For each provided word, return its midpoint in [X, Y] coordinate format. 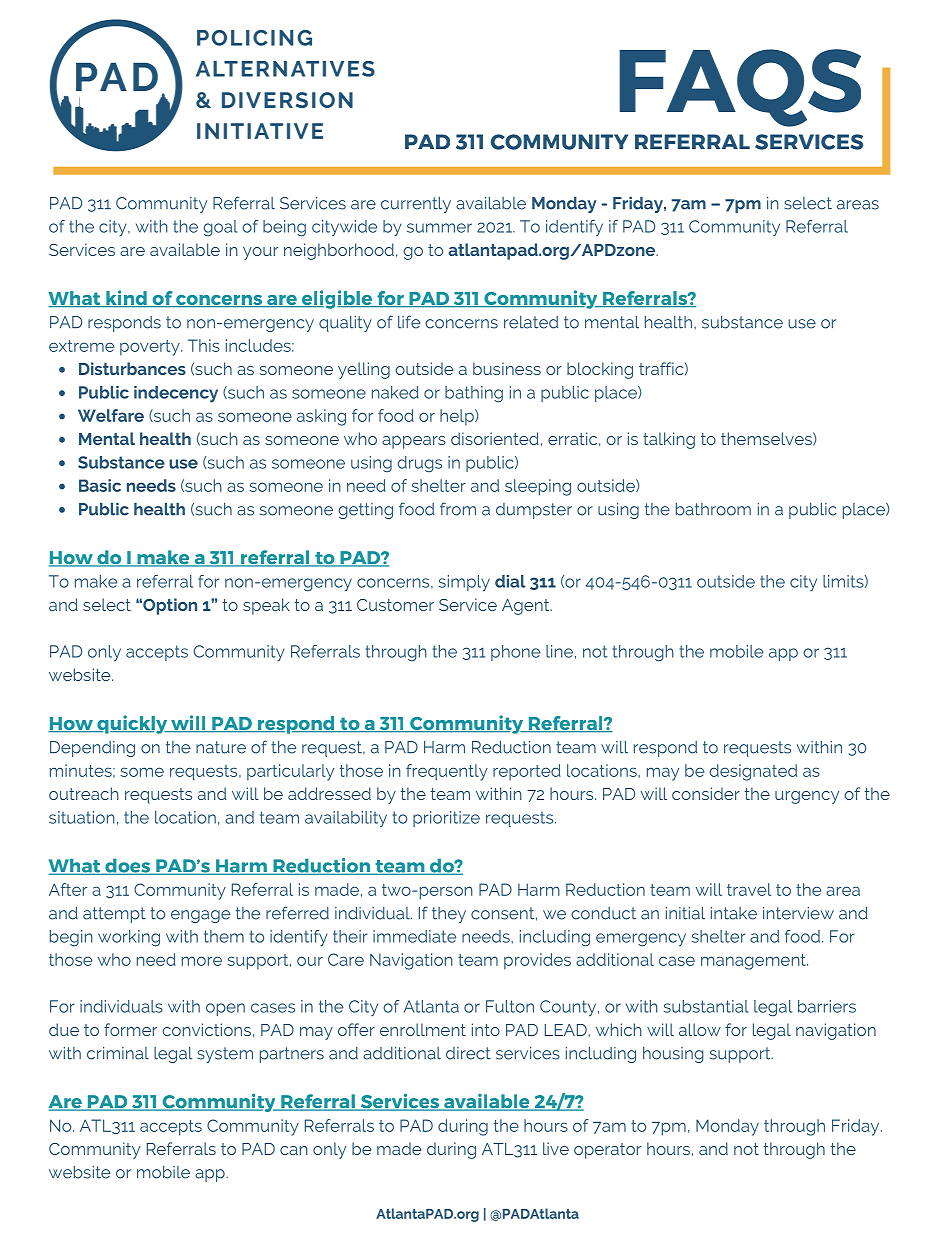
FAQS [740, 88]
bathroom [713, 509]
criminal [118, 1053]
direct [468, 1053]
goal [220, 228]
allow [700, 1029]
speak [266, 606]
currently [416, 205]
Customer [395, 605]
